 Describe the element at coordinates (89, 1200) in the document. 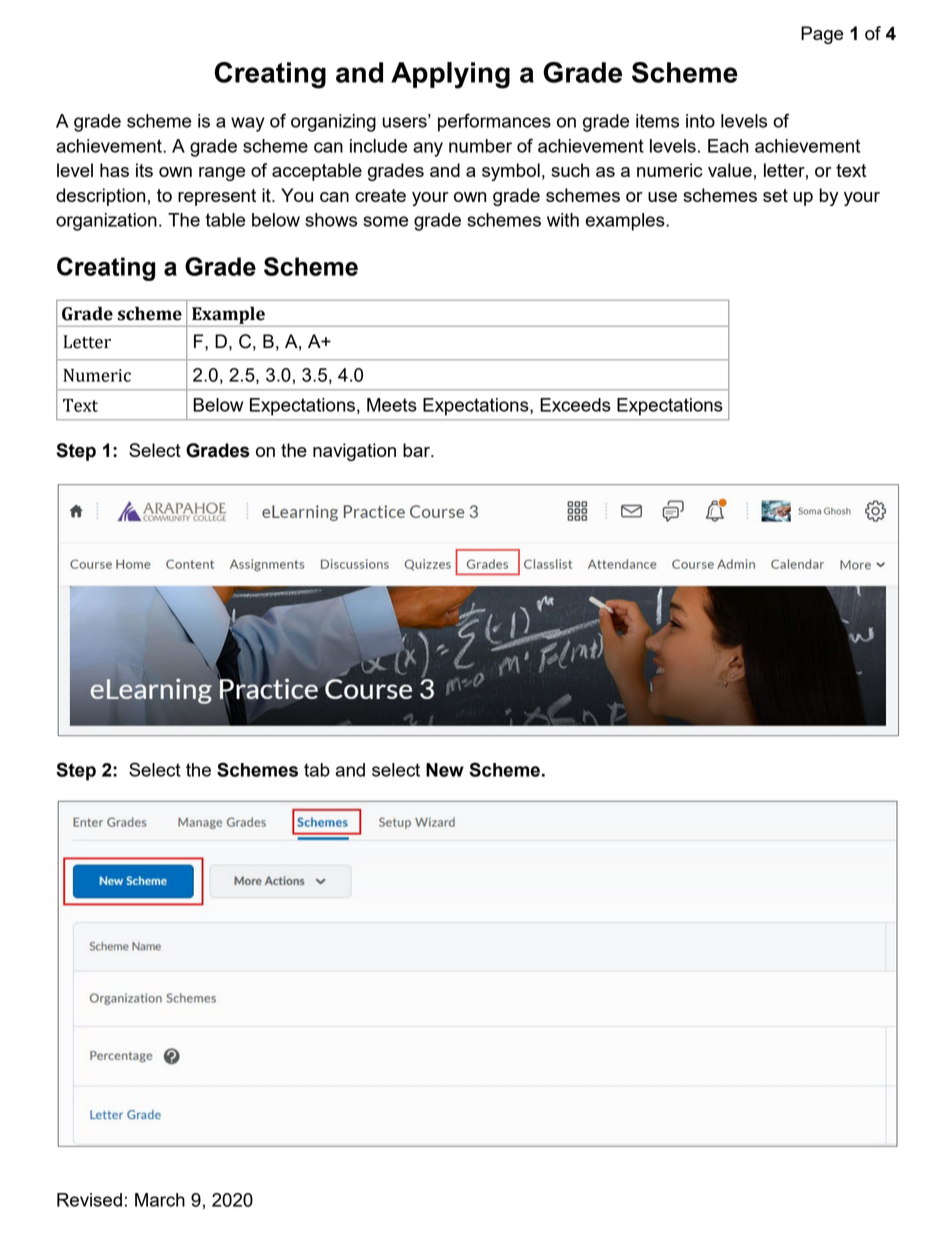

I see `Revised` at that location.
